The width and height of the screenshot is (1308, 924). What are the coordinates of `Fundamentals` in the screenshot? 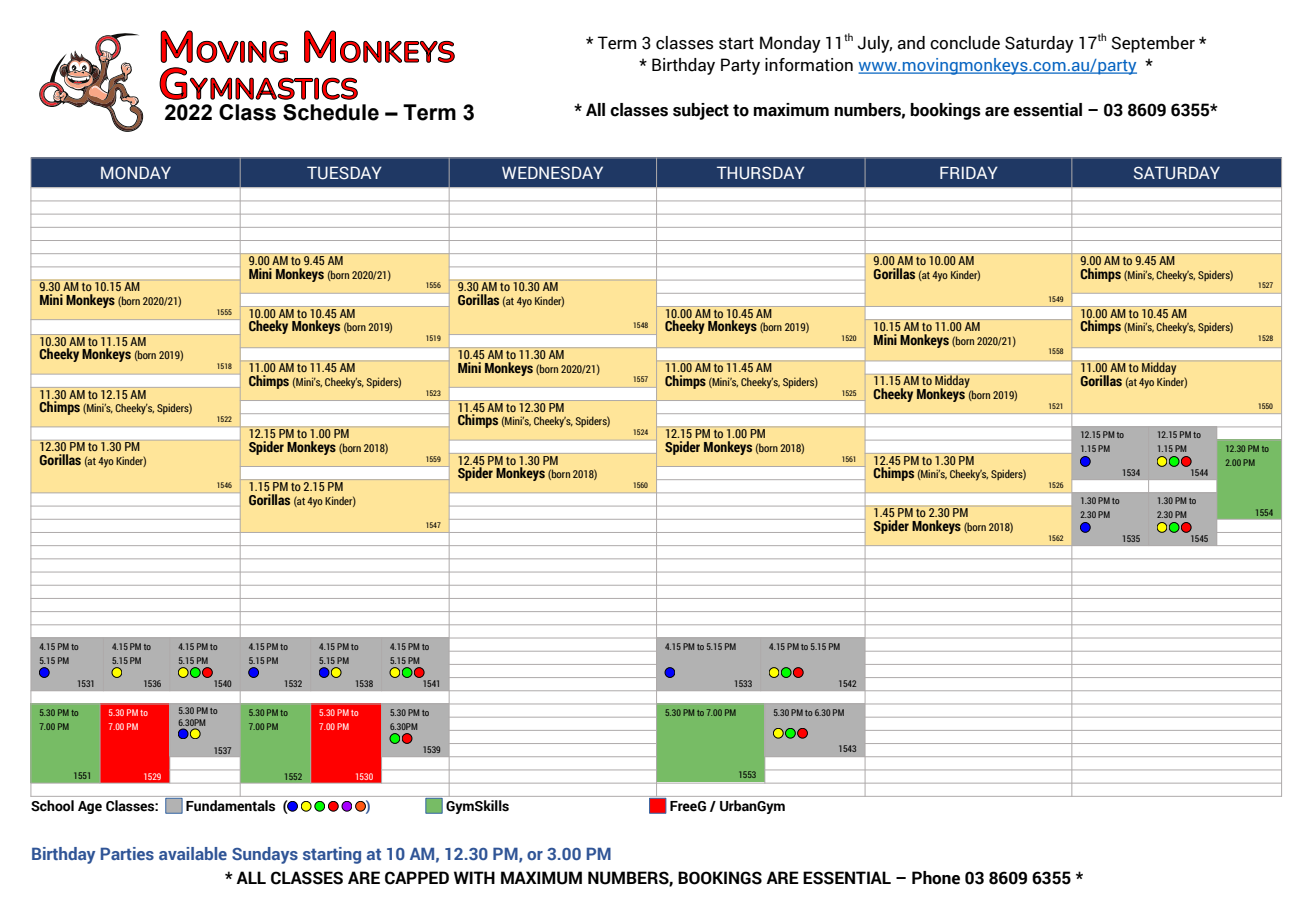 It's located at (230, 806).
